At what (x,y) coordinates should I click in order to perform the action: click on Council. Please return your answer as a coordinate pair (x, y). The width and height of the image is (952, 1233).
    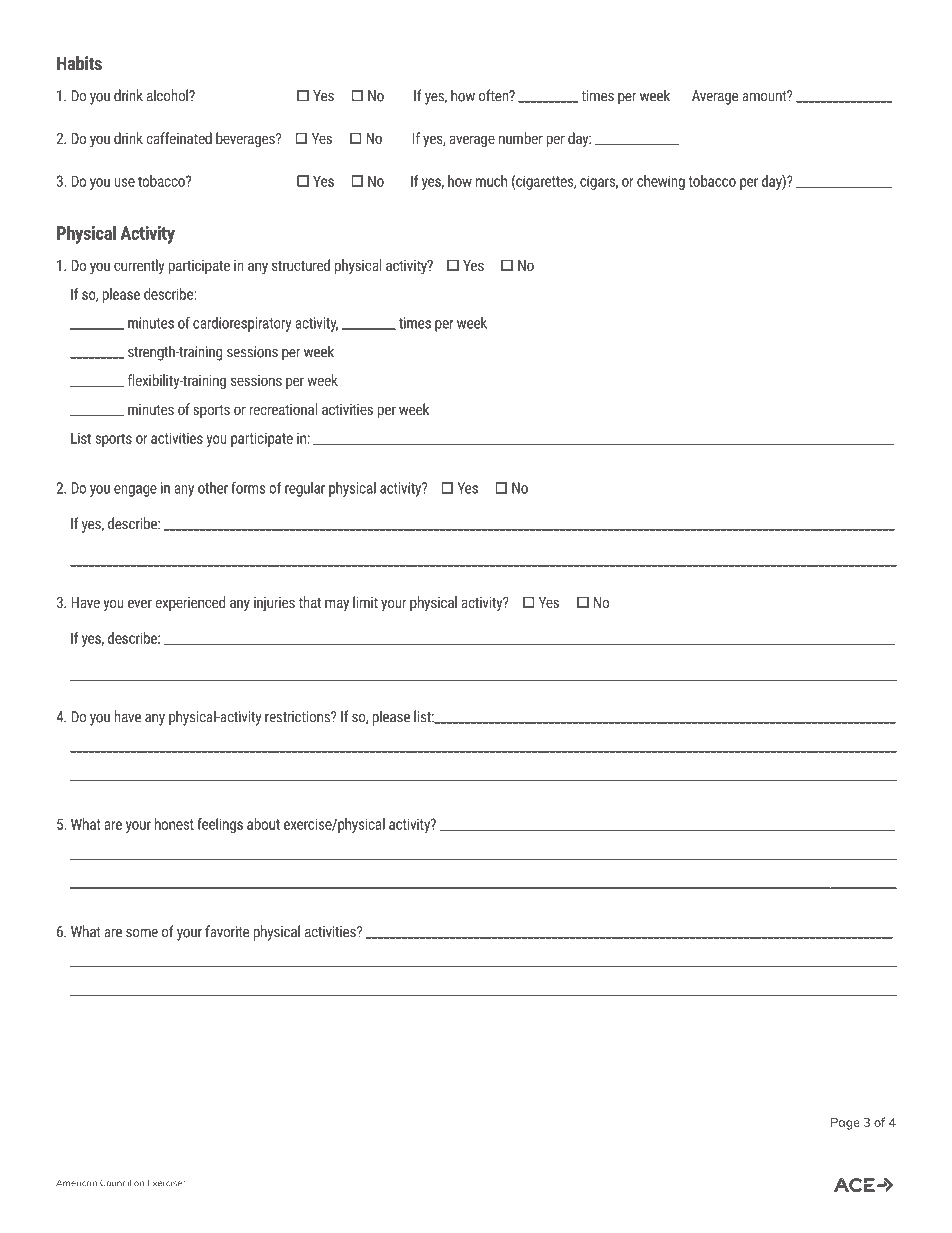
    Looking at the image, I should click on (115, 1183).
